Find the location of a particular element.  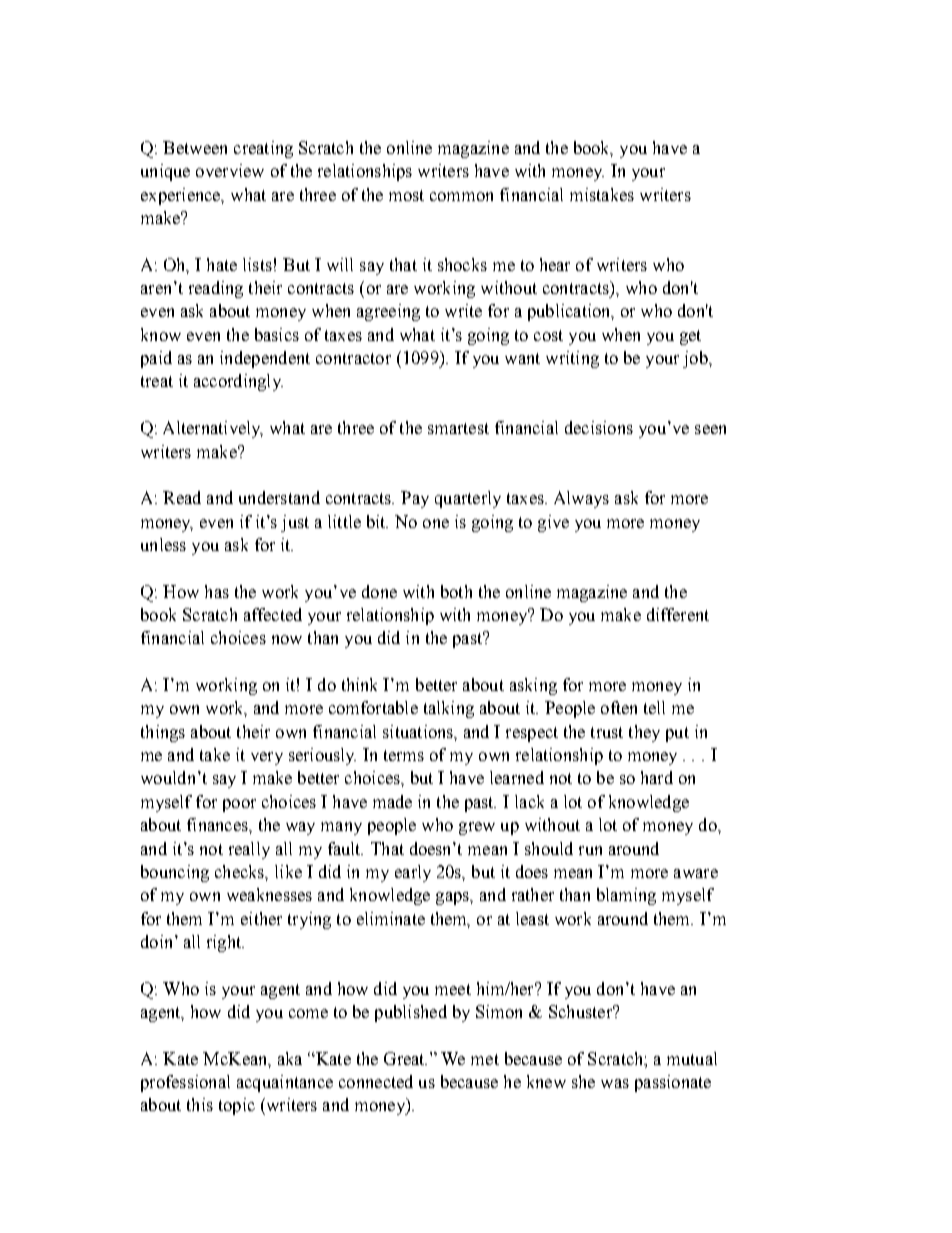

most is located at coordinates (406, 195).
